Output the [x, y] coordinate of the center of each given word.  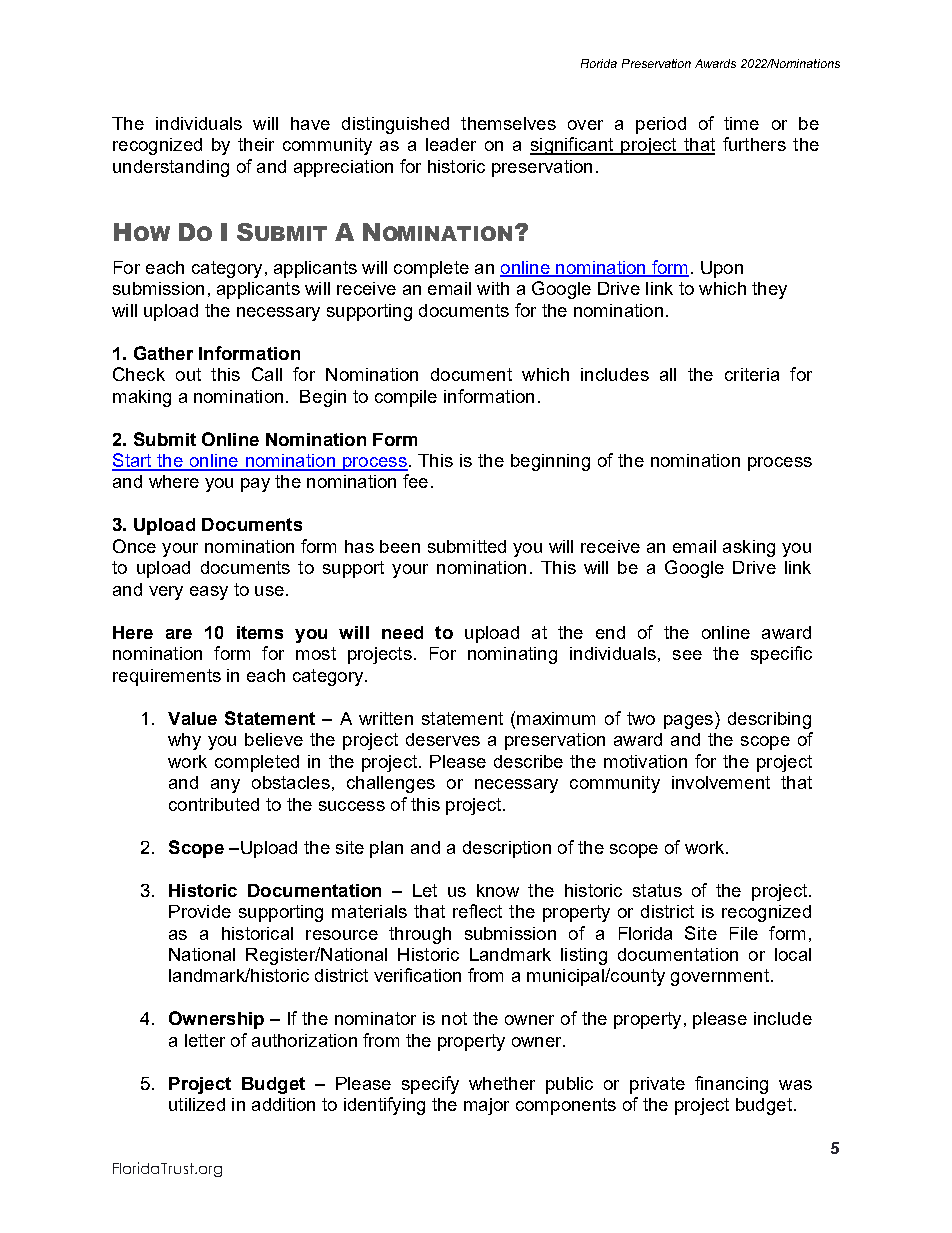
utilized [197, 1104]
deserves [443, 739]
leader [451, 144]
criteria [752, 374]
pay [255, 485]
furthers [754, 144]
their [256, 144]
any [225, 786]
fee [415, 481]
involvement [721, 782]
